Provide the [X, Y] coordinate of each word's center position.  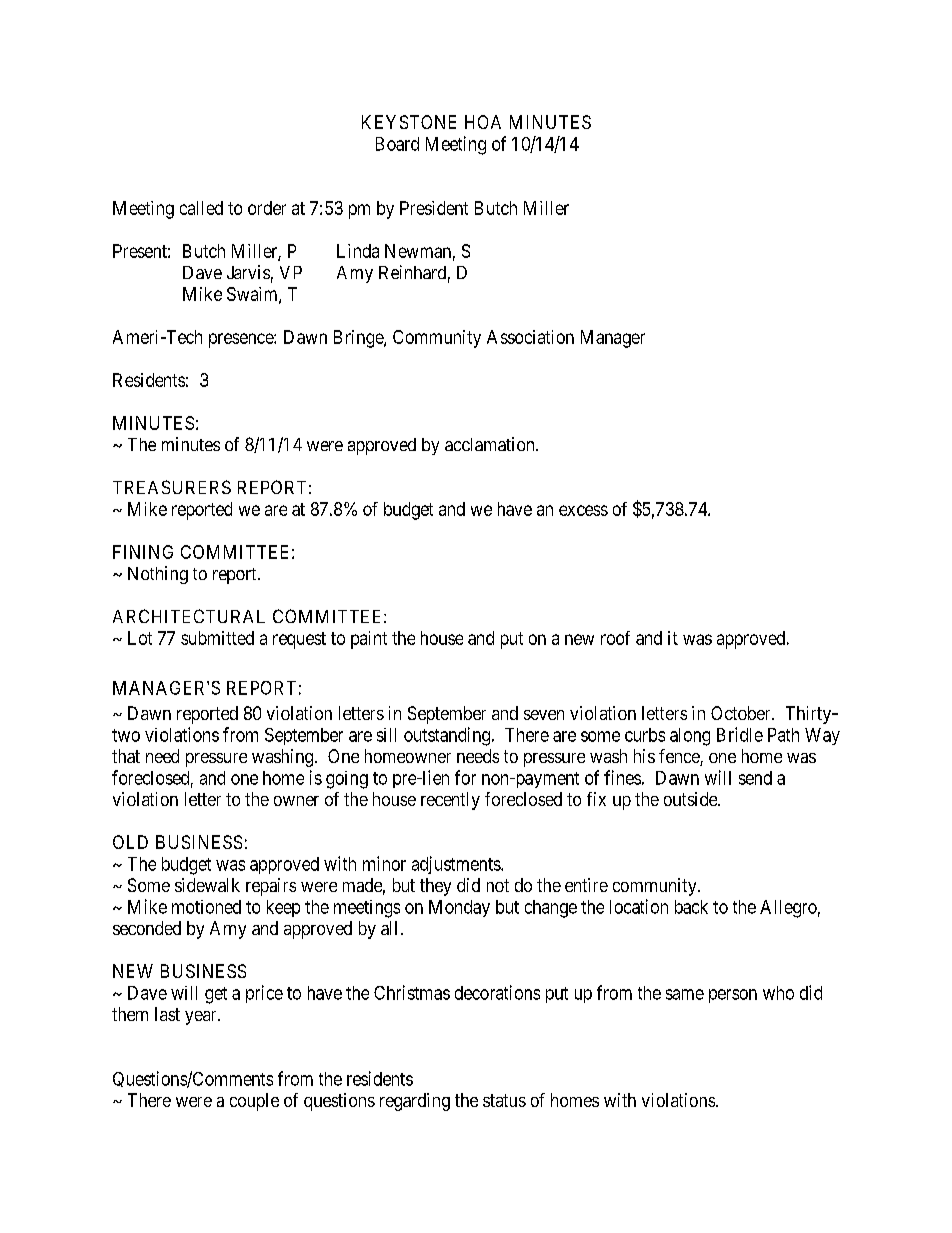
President [434, 208]
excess [583, 510]
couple [254, 1102]
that [126, 756]
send [755, 778]
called [201, 208]
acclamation [491, 444]
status [504, 1100]
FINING [143, 552]
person [733, 996]
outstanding [447, 736]
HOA [483, 122]
